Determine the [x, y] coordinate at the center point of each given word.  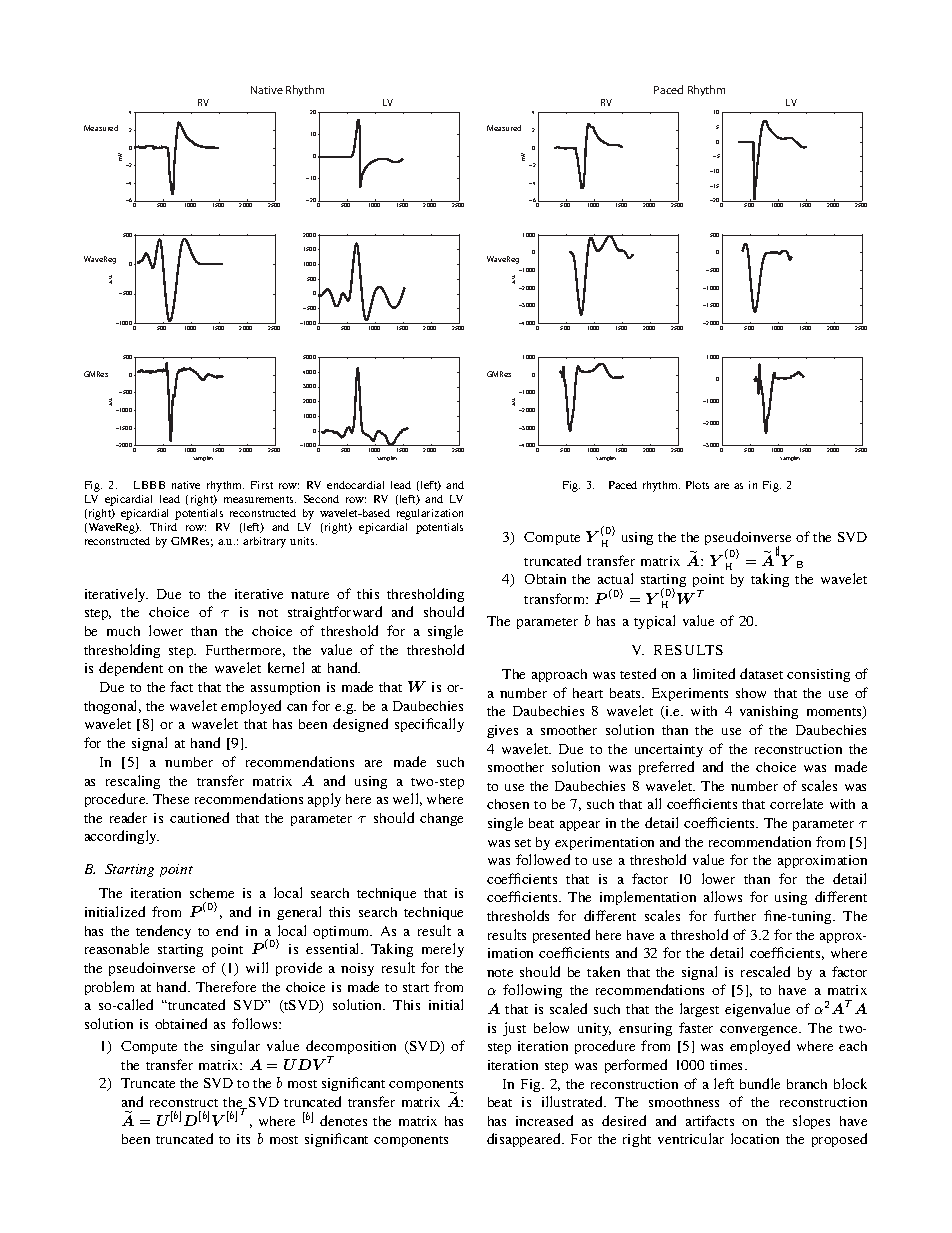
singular [235, 1047]
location [755, 1138]
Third [163, 527]
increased [544, 1120]
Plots [697, 485]
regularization [430, 514]
